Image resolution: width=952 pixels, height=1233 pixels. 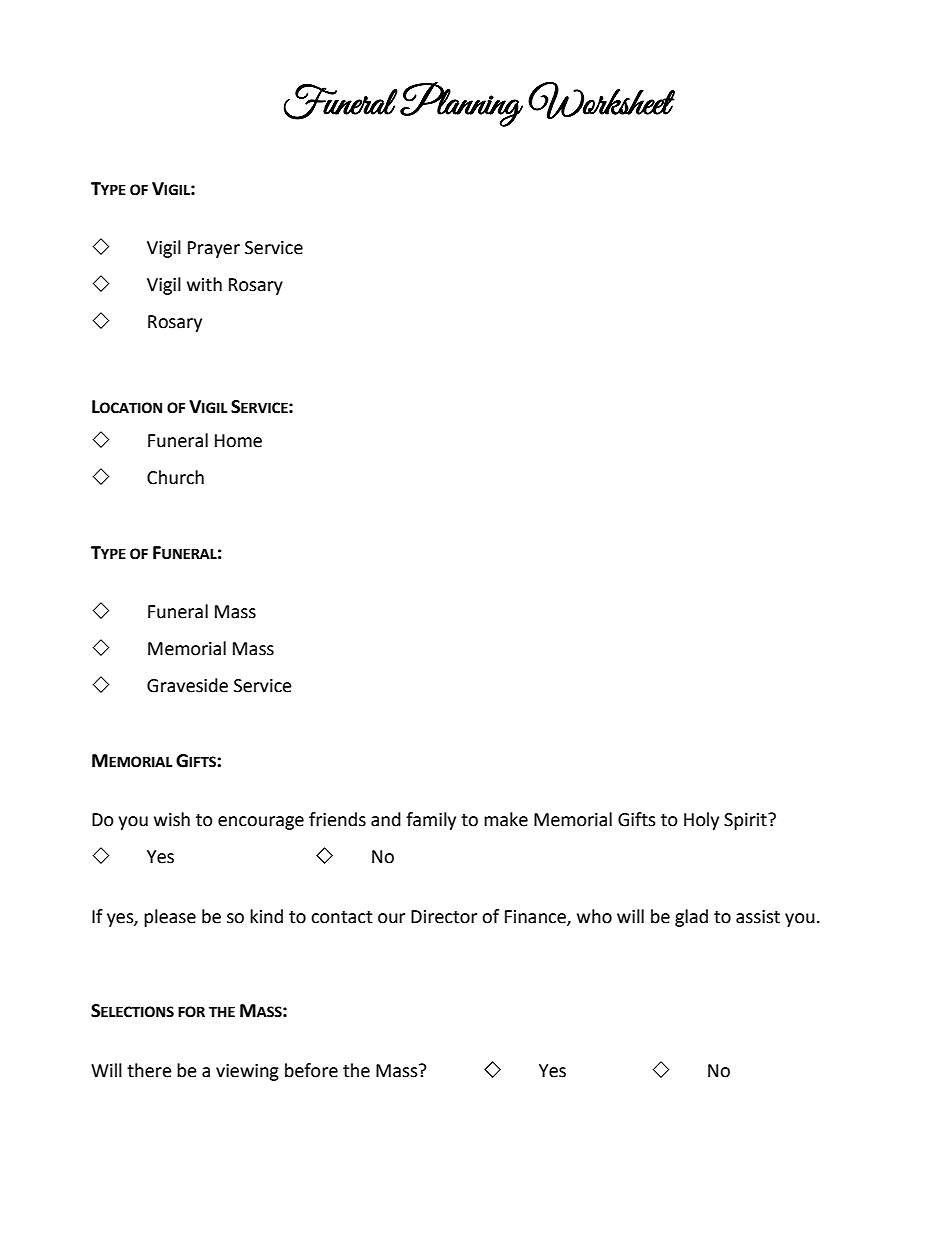 What do you see at coordinates (261, 823) in the screenshot?
I see `encourage` at bounding box center [261, 823].
